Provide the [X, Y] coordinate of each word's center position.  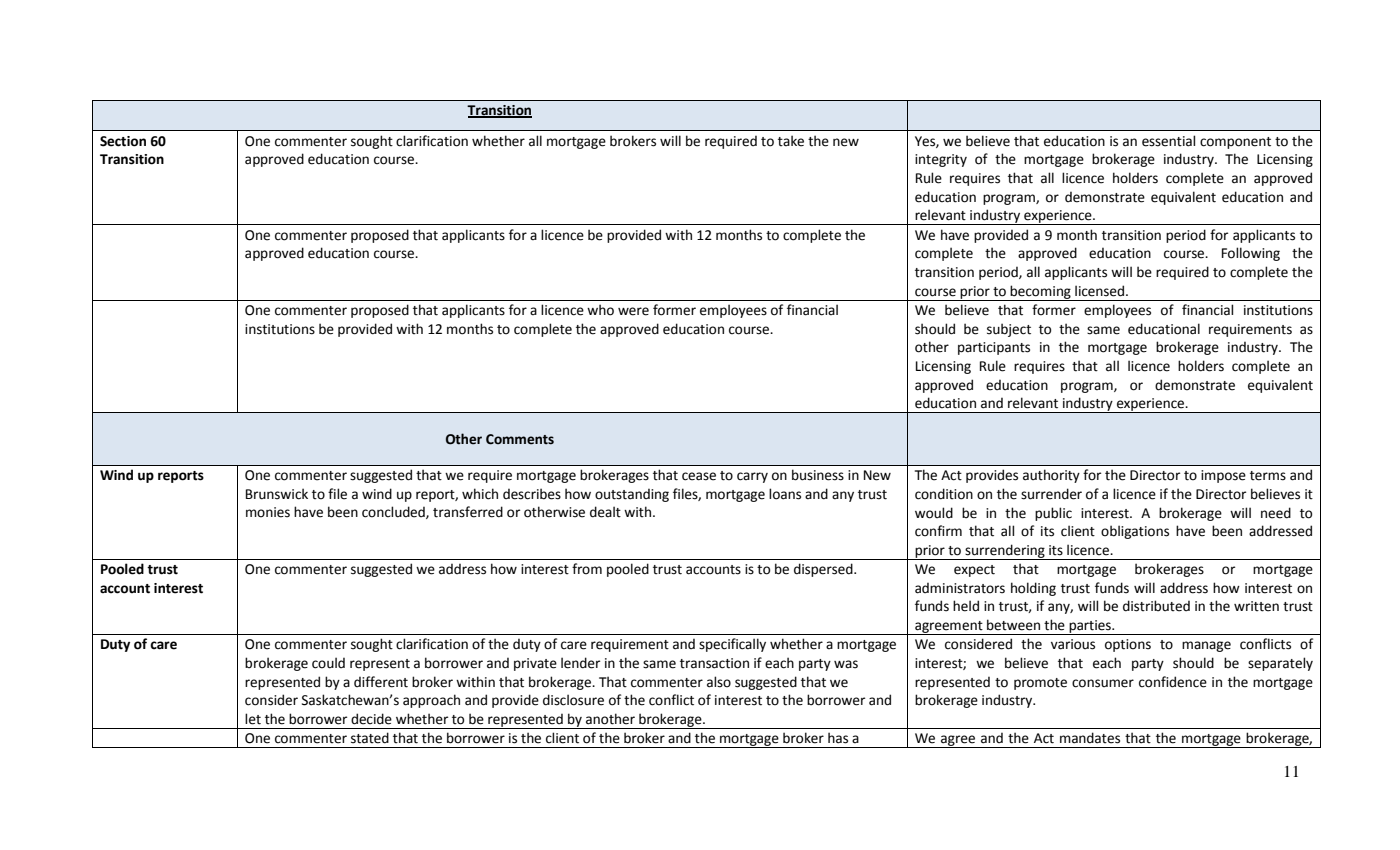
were [633, 311]
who [600, 310]
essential [1168, 141]
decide [371, 719]
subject [1009, 330]
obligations [1135, 532]
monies [268, 512]
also [719, 682]
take [791, 141]
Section [123, 141]
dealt [605, 512]
